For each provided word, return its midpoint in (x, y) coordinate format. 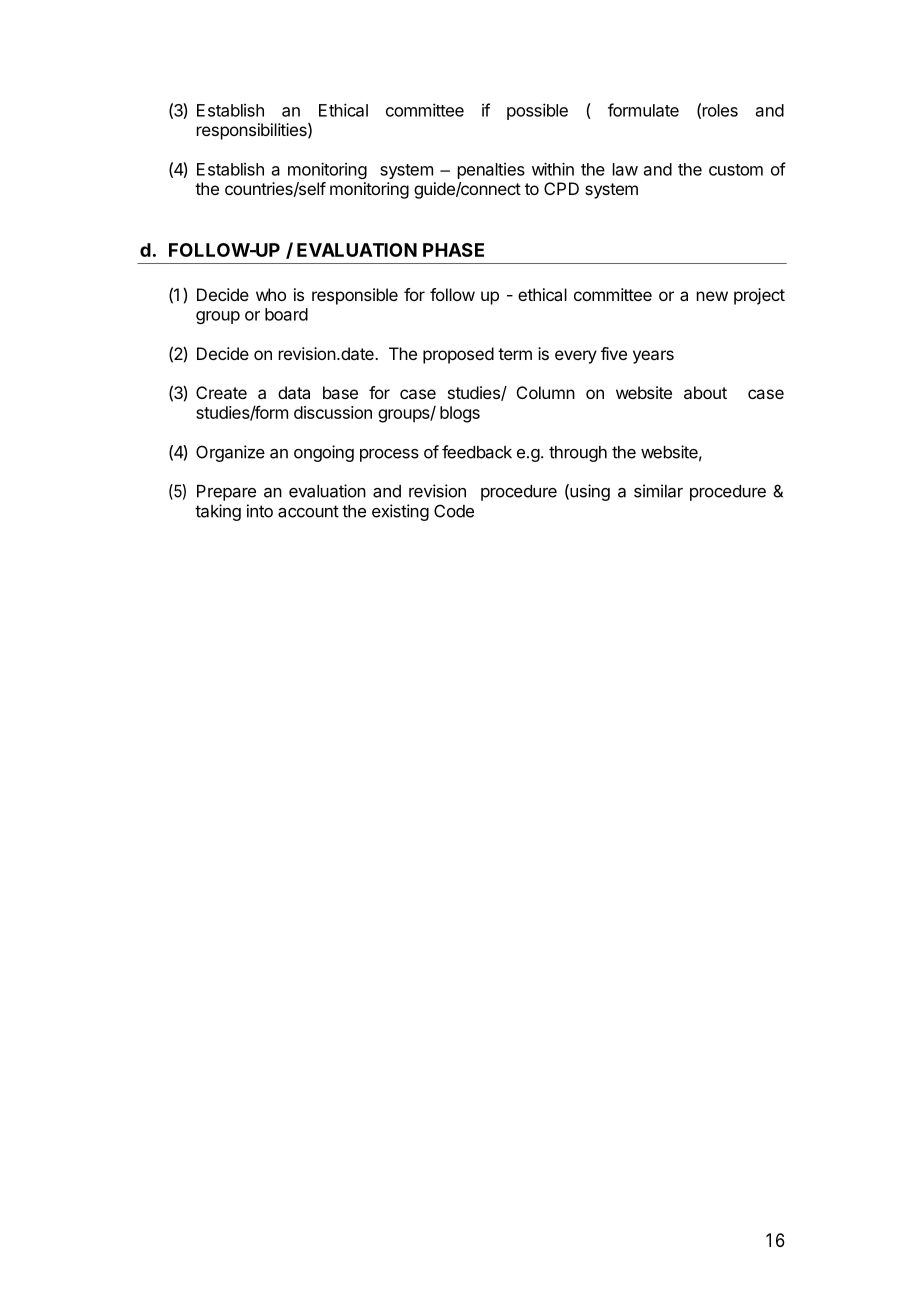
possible (537, 111)
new (712, 296)
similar (658, 491)
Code (454, 511)
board (286, 314)
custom (736, 170)
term (515, 354)
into (260, 511)
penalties (491, 171)
